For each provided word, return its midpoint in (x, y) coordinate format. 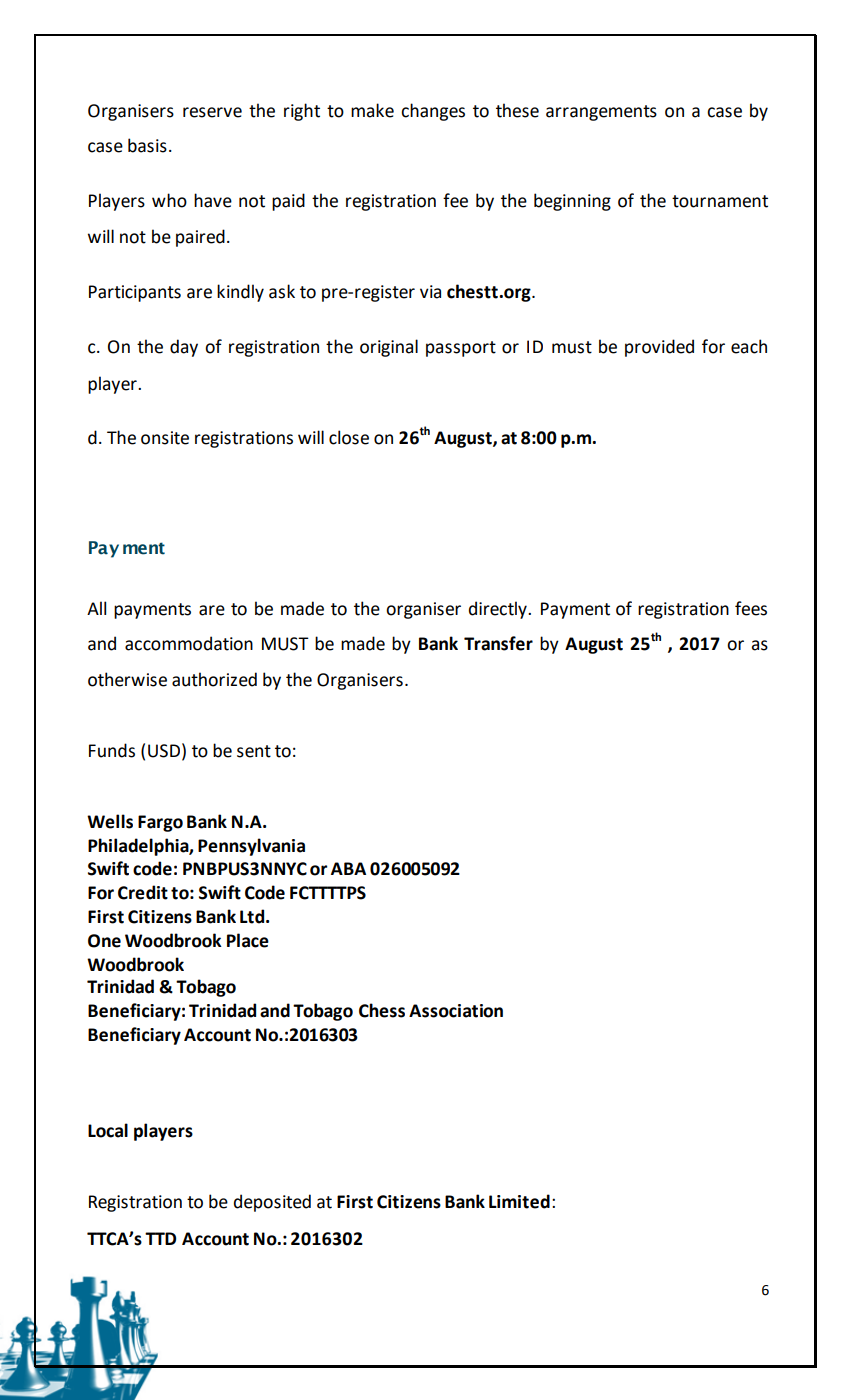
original (389, 348)
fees (751, 608)
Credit (143, 892)
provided (659, 348)
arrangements (601, 113)
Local (108, 1130)
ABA (348, 868)
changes (433, 112)
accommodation (189, 643)
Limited (519, 1201)
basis (147, 145)
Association (456, 1011)
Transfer (498, 643)
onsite (165, 438)
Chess (382, 1010)
